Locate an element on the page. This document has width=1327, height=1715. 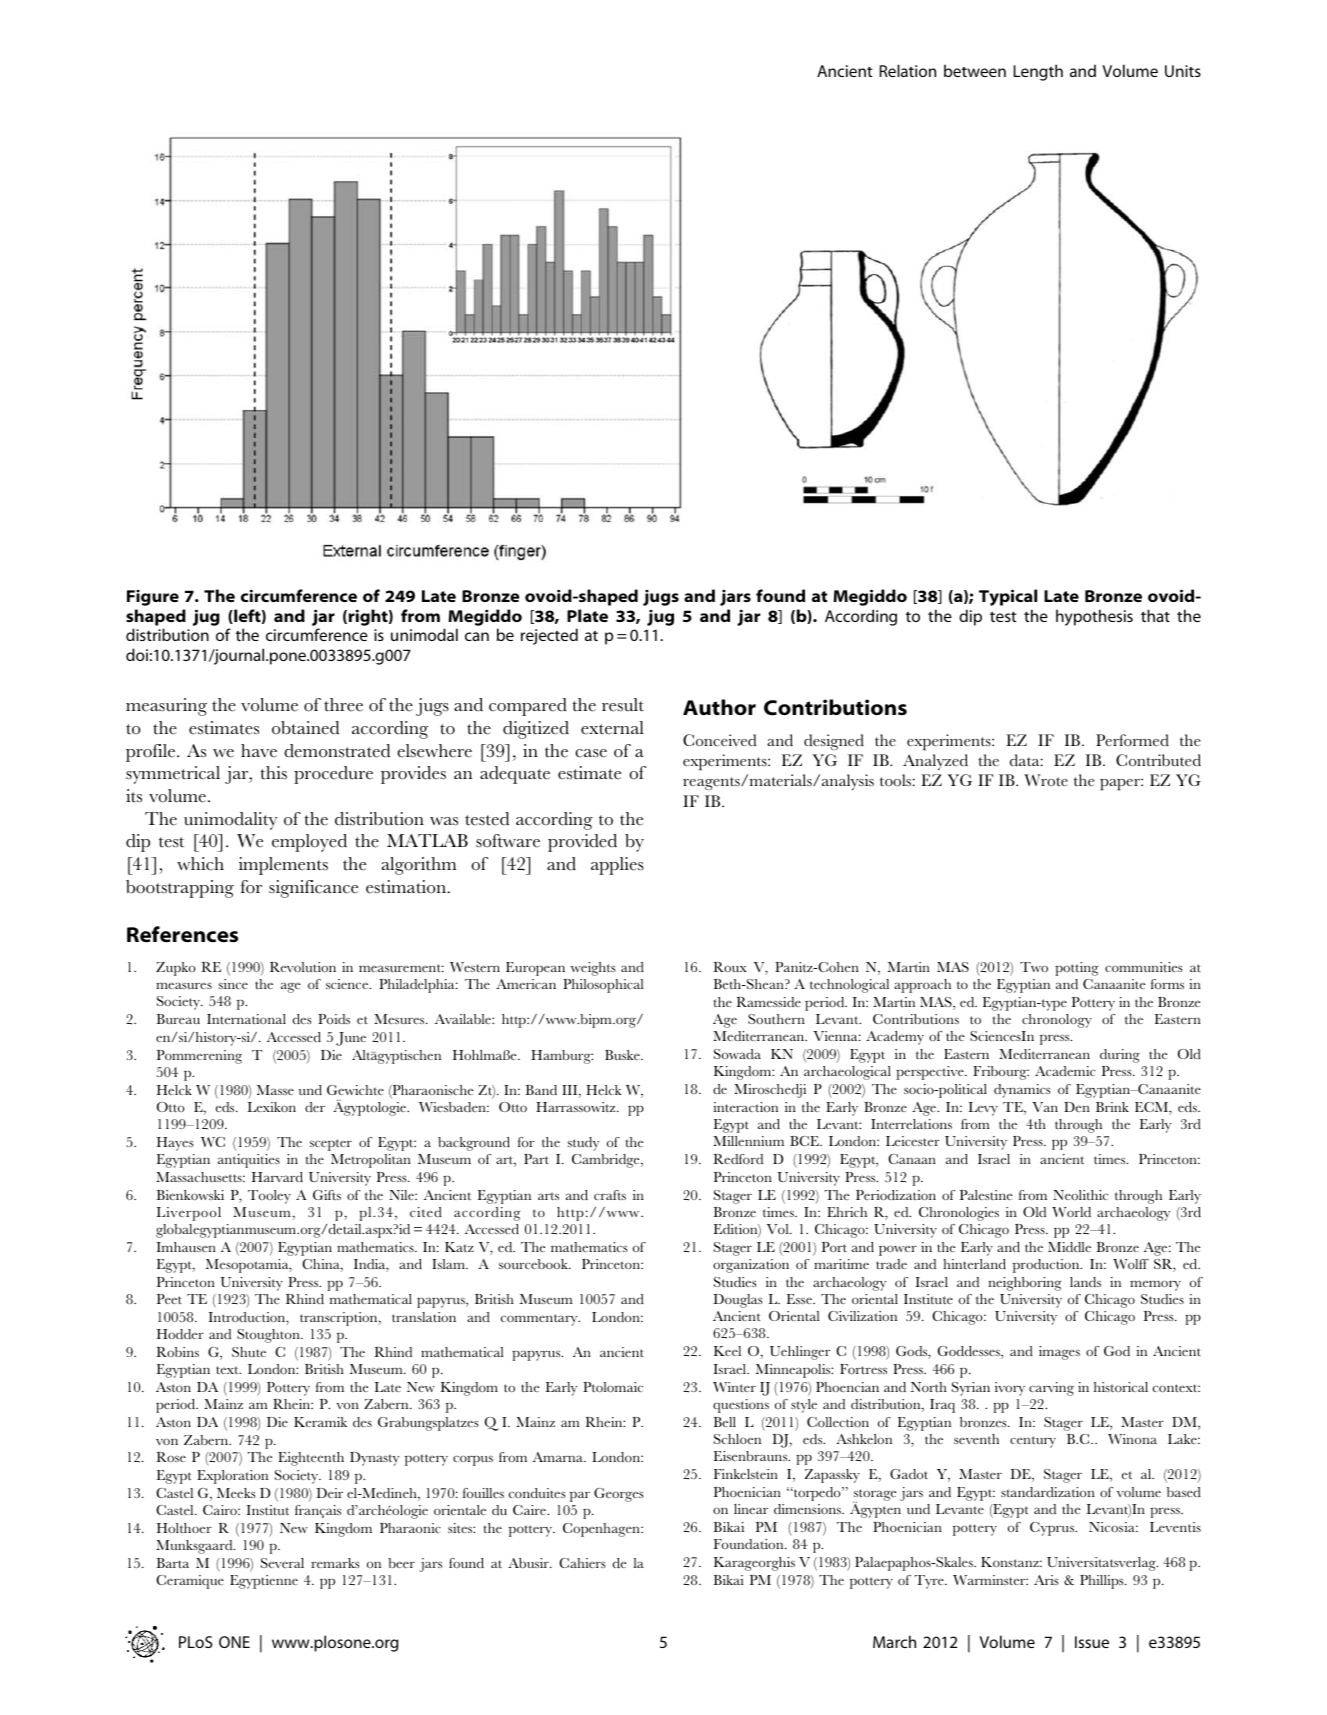
World is located at coordinates (1071, 1212).
